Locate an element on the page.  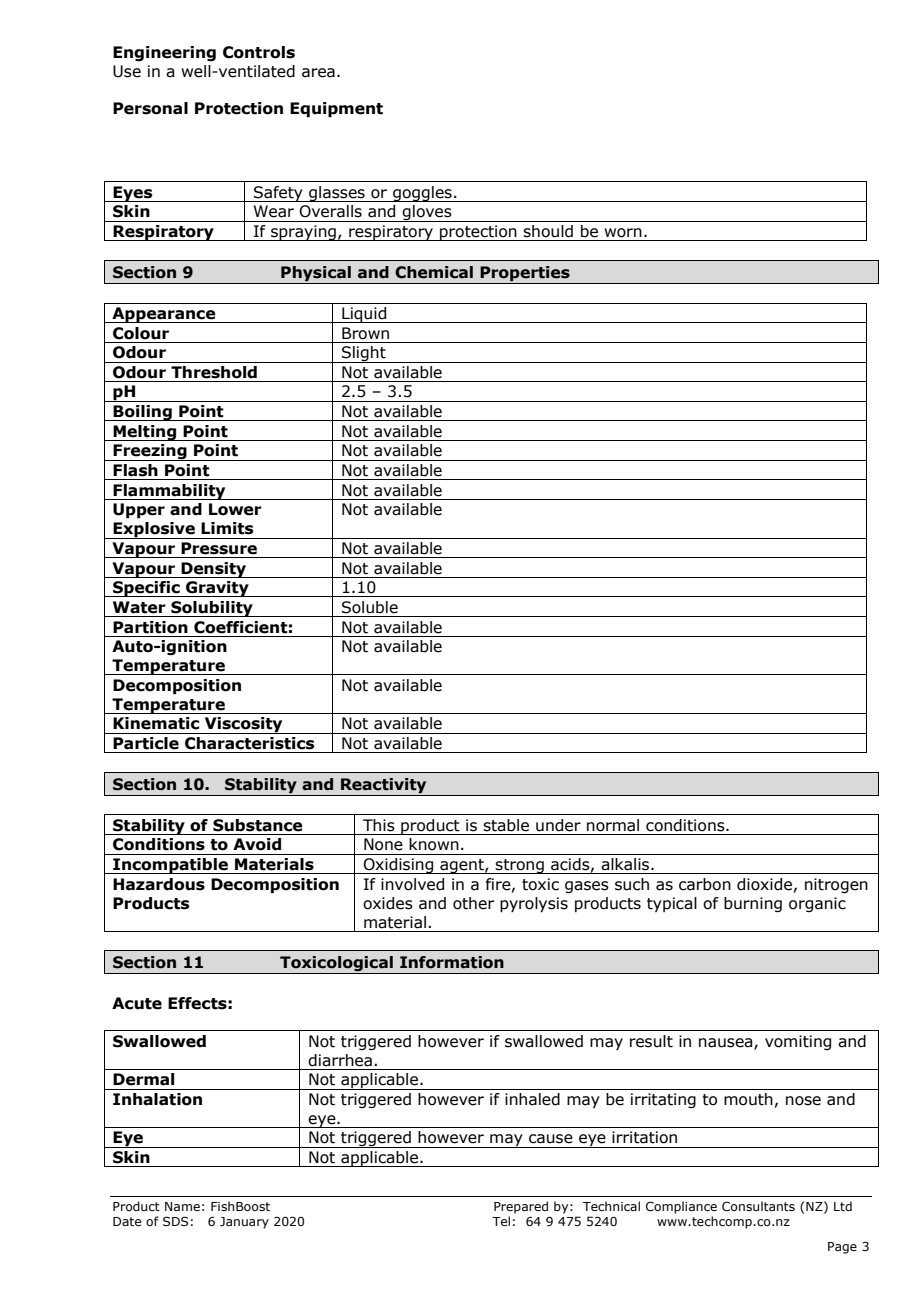
Equipment is located at coordinates (336, 110).
